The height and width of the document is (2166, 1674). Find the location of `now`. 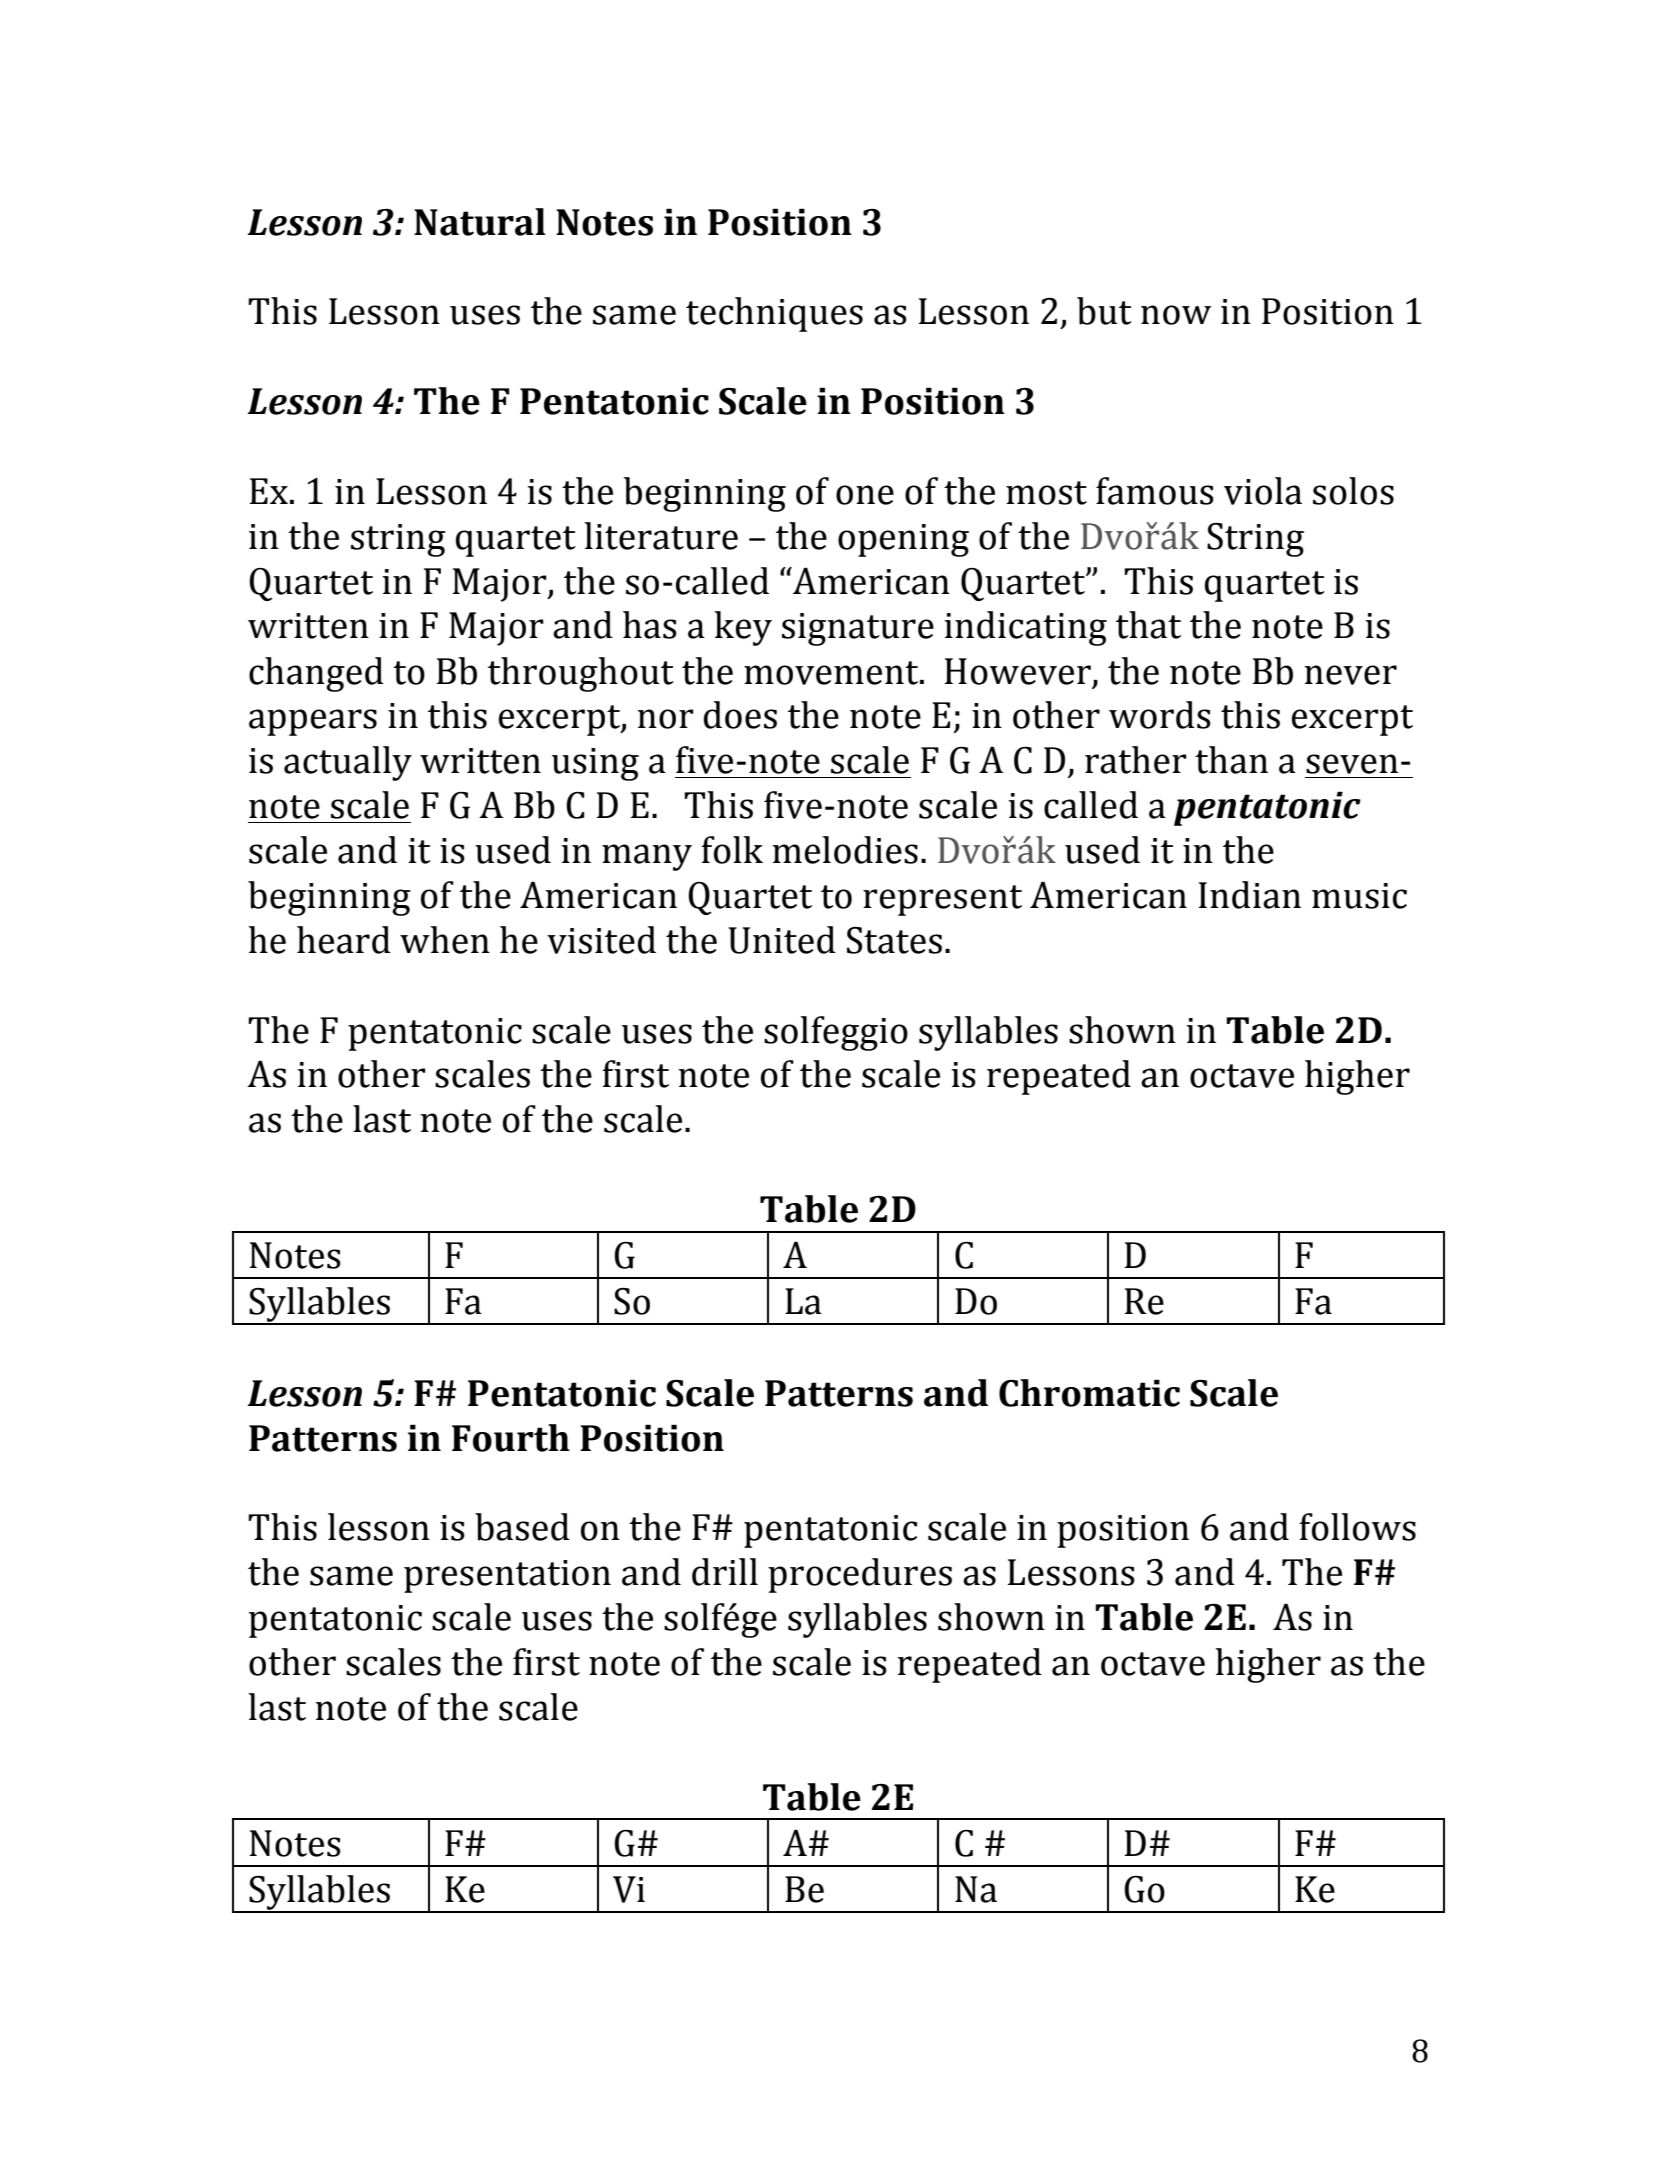

now is located at coordinates (1176, 315).
